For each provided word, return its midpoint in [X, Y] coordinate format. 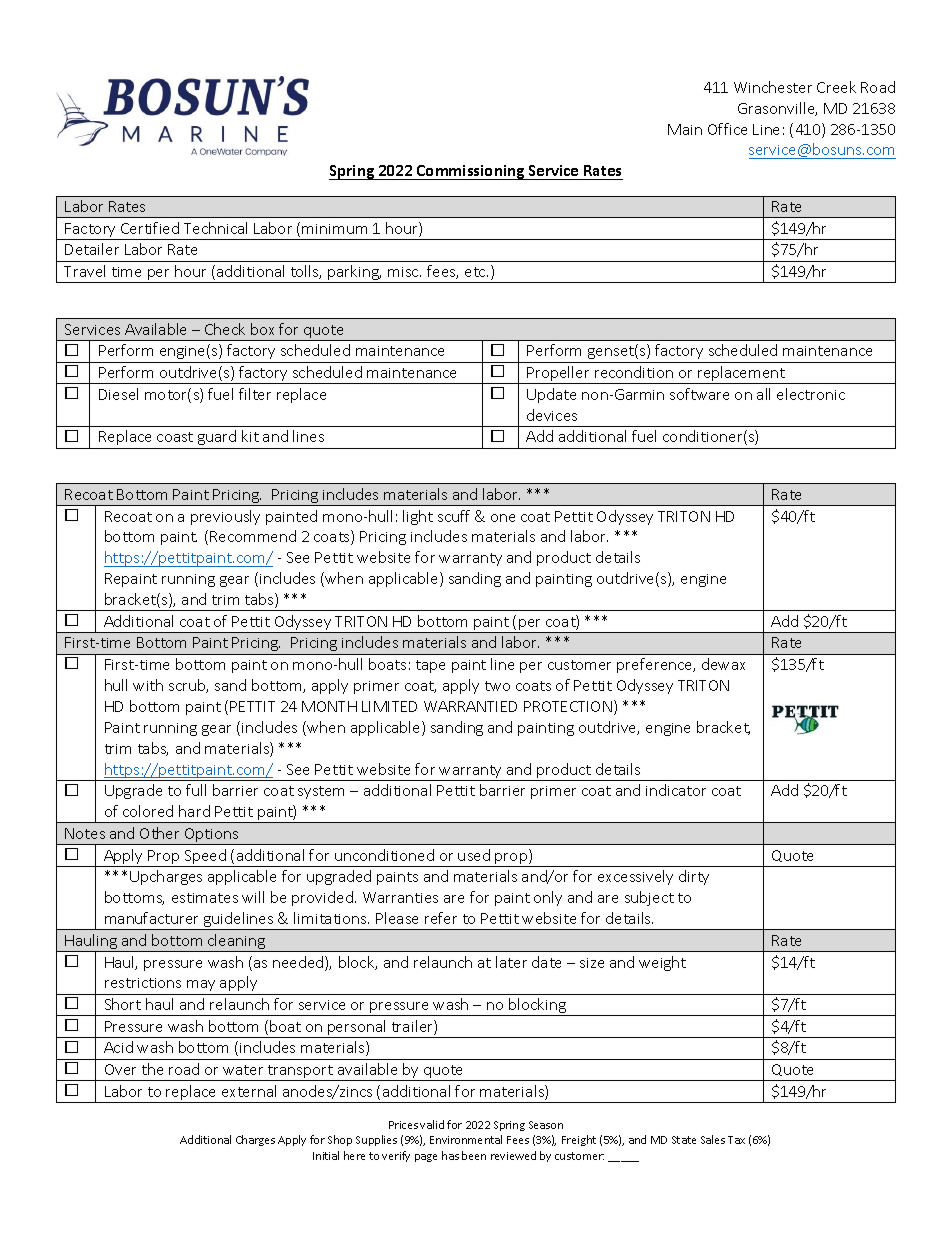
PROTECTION [568, 706]
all [763, 394]
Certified [150, 228]
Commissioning [471, 172]
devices [552, 415]
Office [727, 129]
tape [430, 666]
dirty [694, 877]
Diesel [118, 394]
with [148, 685]
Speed [205, 858]
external [249, 1091]
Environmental [466, 1139]
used [474, 855]
